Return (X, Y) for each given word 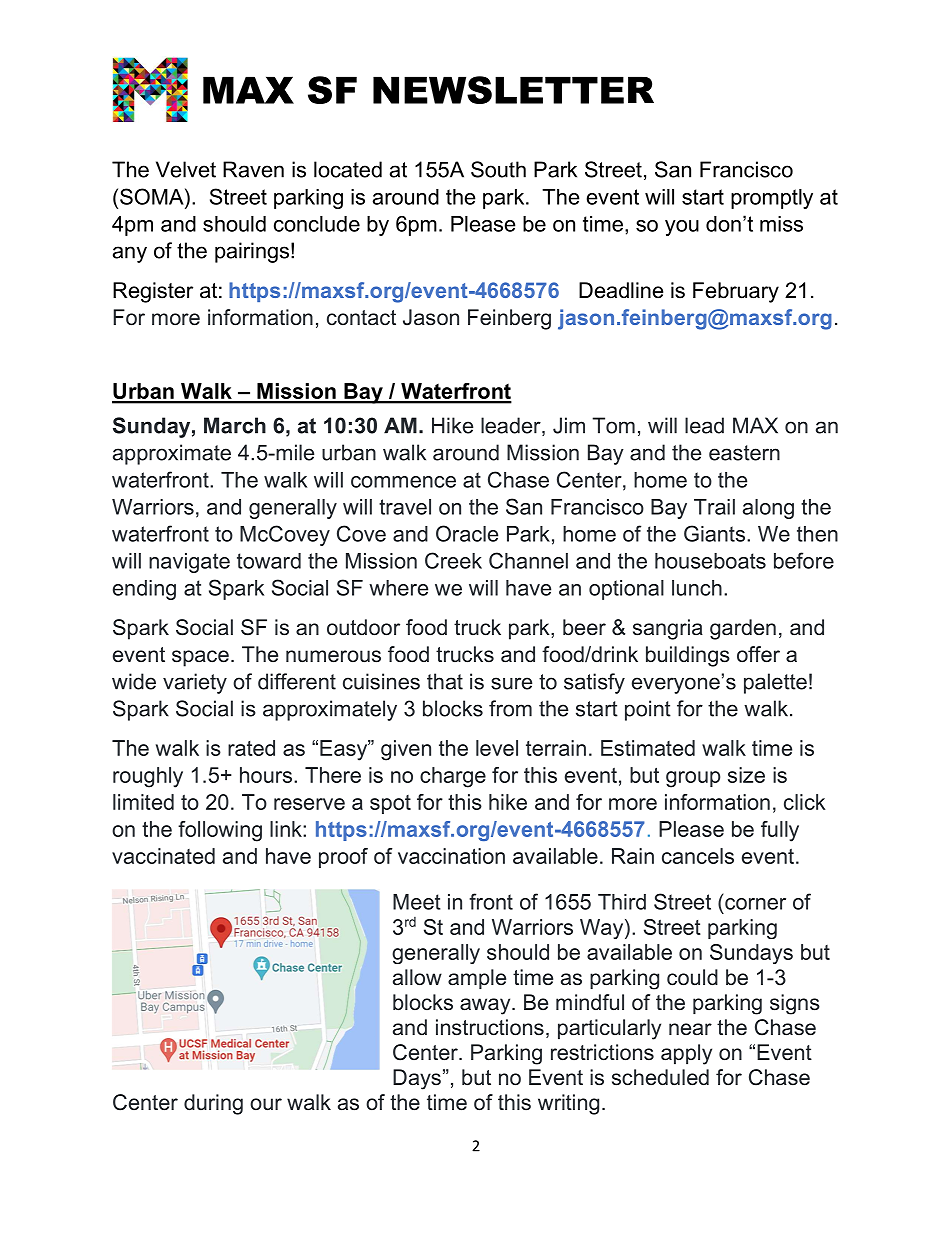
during (213, 1104)
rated (251, 748)
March (235, 425)
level (497, 748)
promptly (772, 199)
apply (686, 1054)
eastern (744, 453)
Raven (253, 169)
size (746, 775)
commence (403, 482)
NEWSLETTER (513, 90)
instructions (490, 1027)
